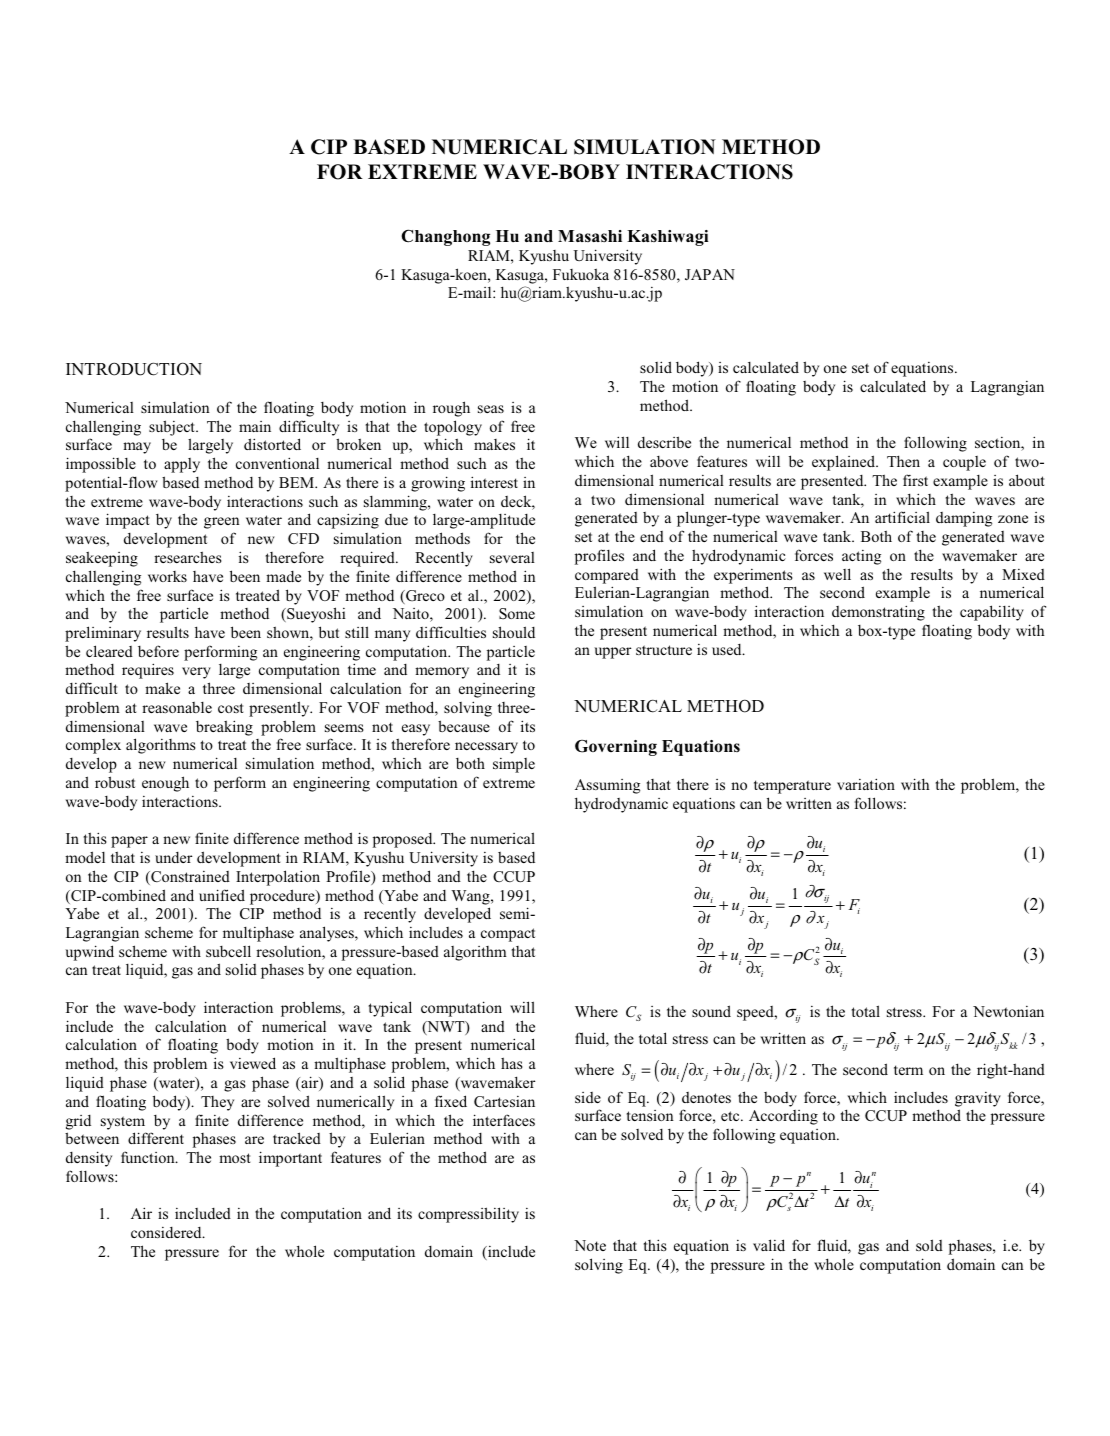 The image size is (1110, 1436). I want to click on Fukuoka, so click(581, 274).
